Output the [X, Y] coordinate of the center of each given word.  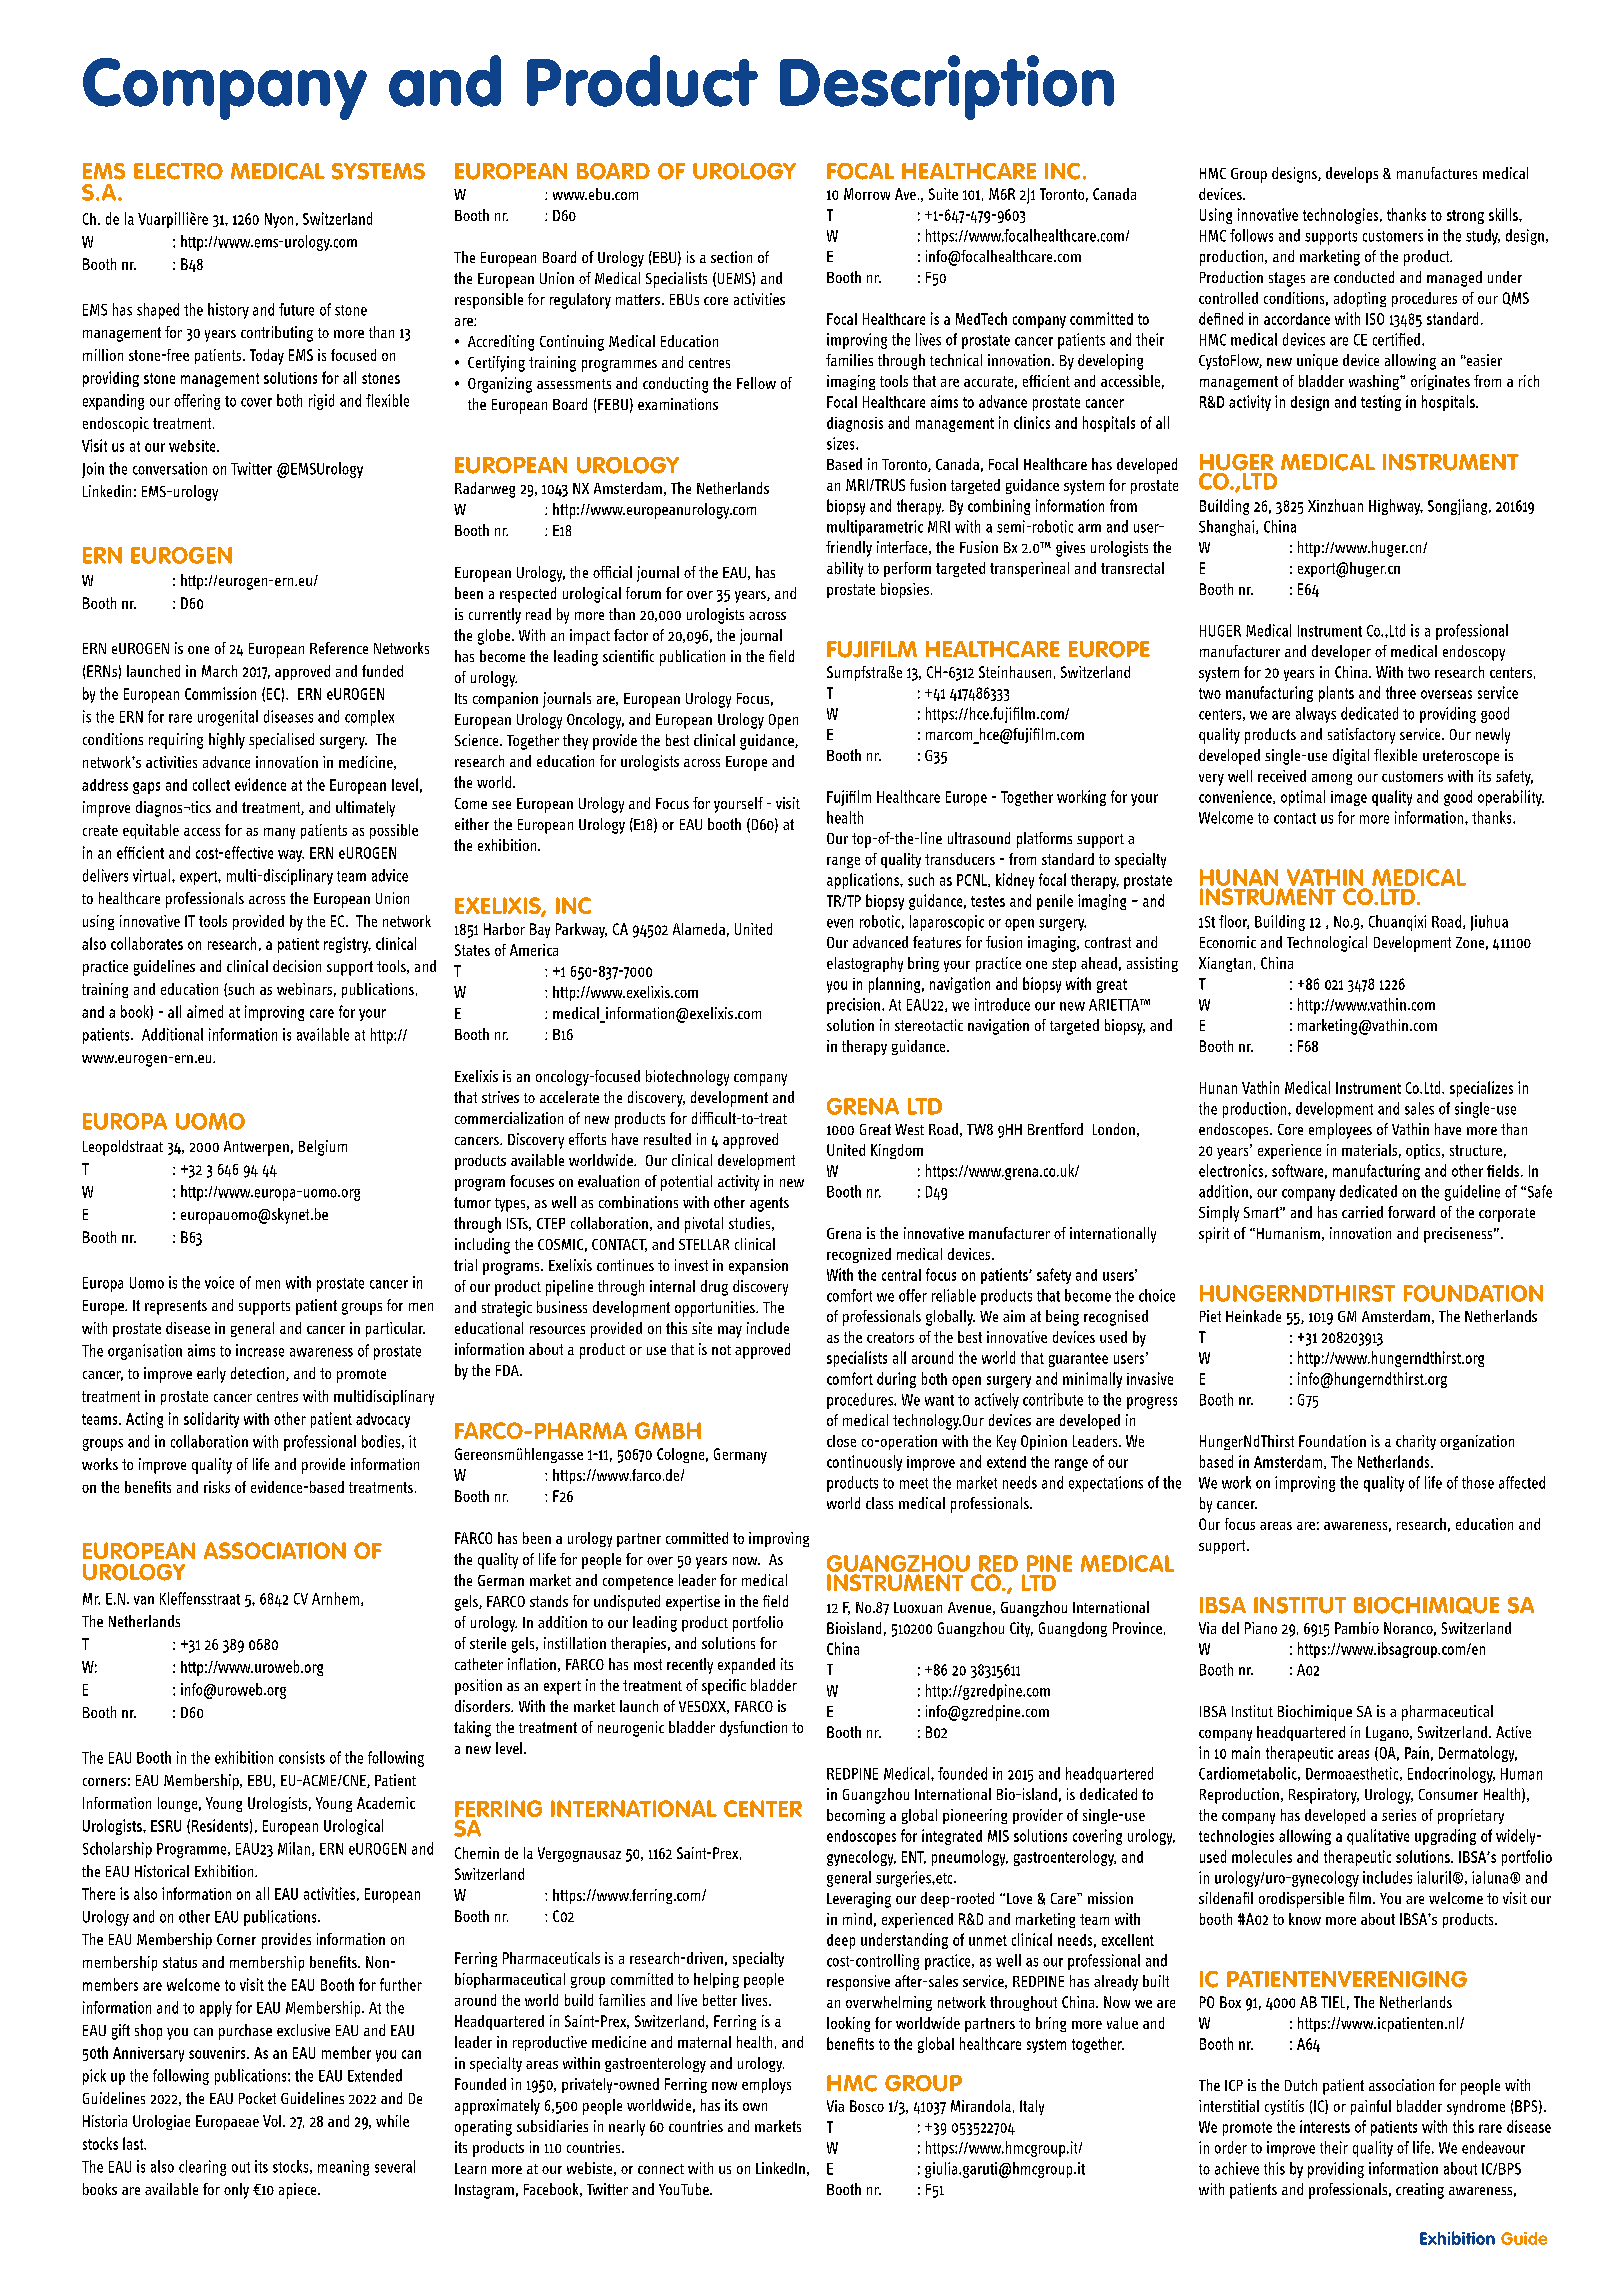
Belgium [323, 1148]
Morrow [867, 194]
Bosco [867, 2106]
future [296, 309]
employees [1340, 1131]
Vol [272, 2121]
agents [769, 1204]
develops [1352, 175]
